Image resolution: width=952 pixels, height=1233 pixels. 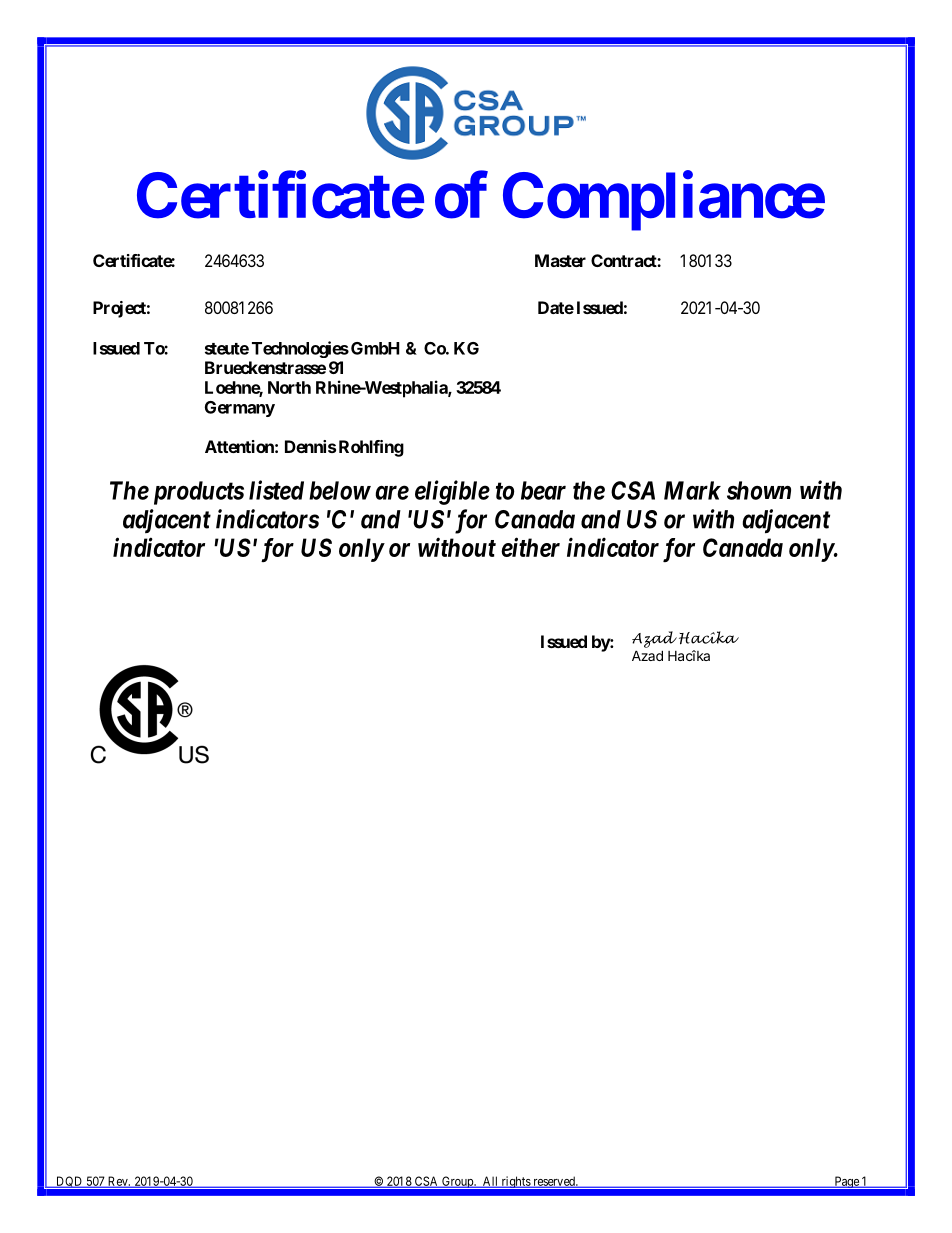 I want to click on Master, so click(x=560, y=260).
